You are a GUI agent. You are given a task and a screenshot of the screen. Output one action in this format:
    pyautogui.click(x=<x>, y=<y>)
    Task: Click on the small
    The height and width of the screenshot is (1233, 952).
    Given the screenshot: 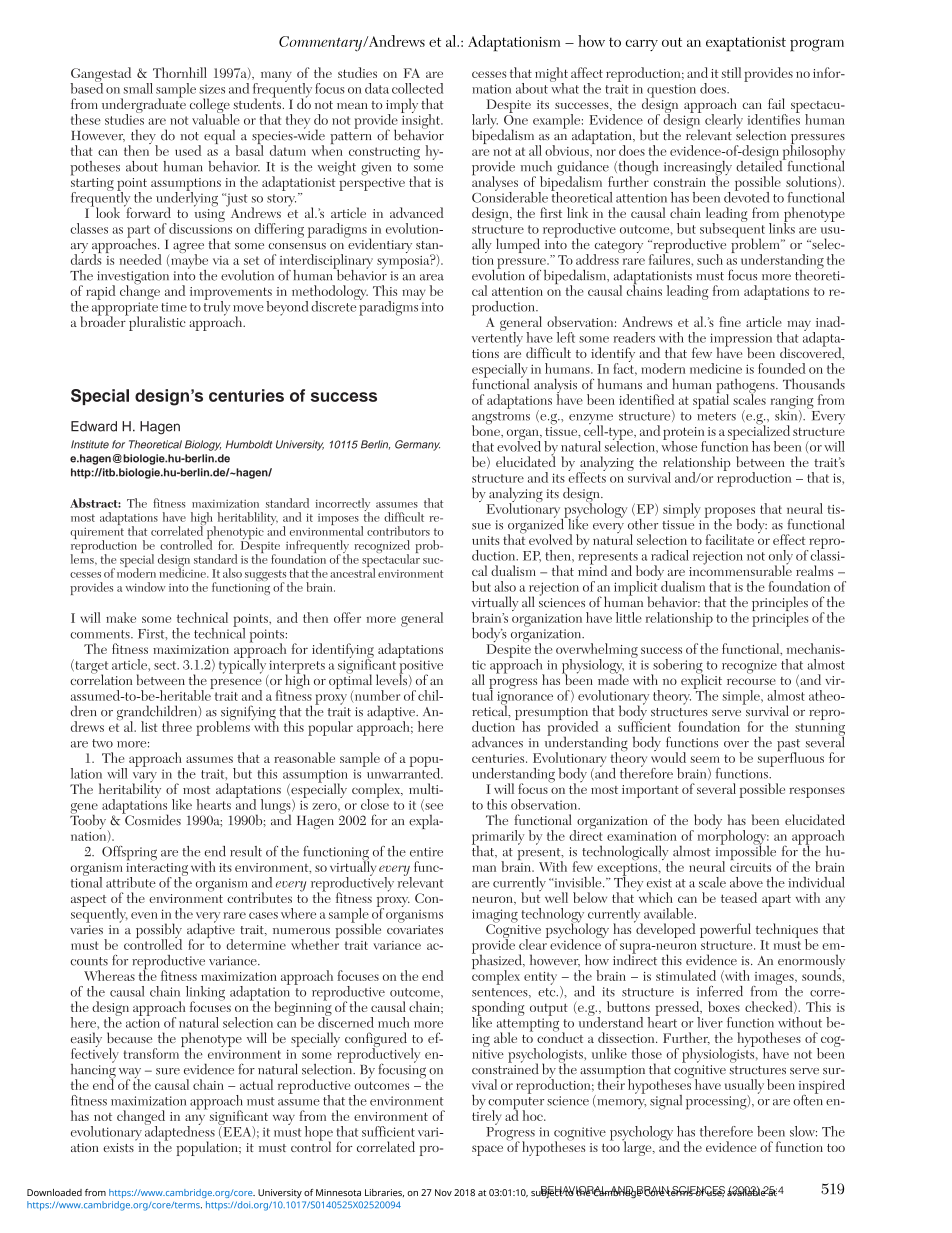 What is the action you would take?
    pyautogui.click(x=138, y=88)
